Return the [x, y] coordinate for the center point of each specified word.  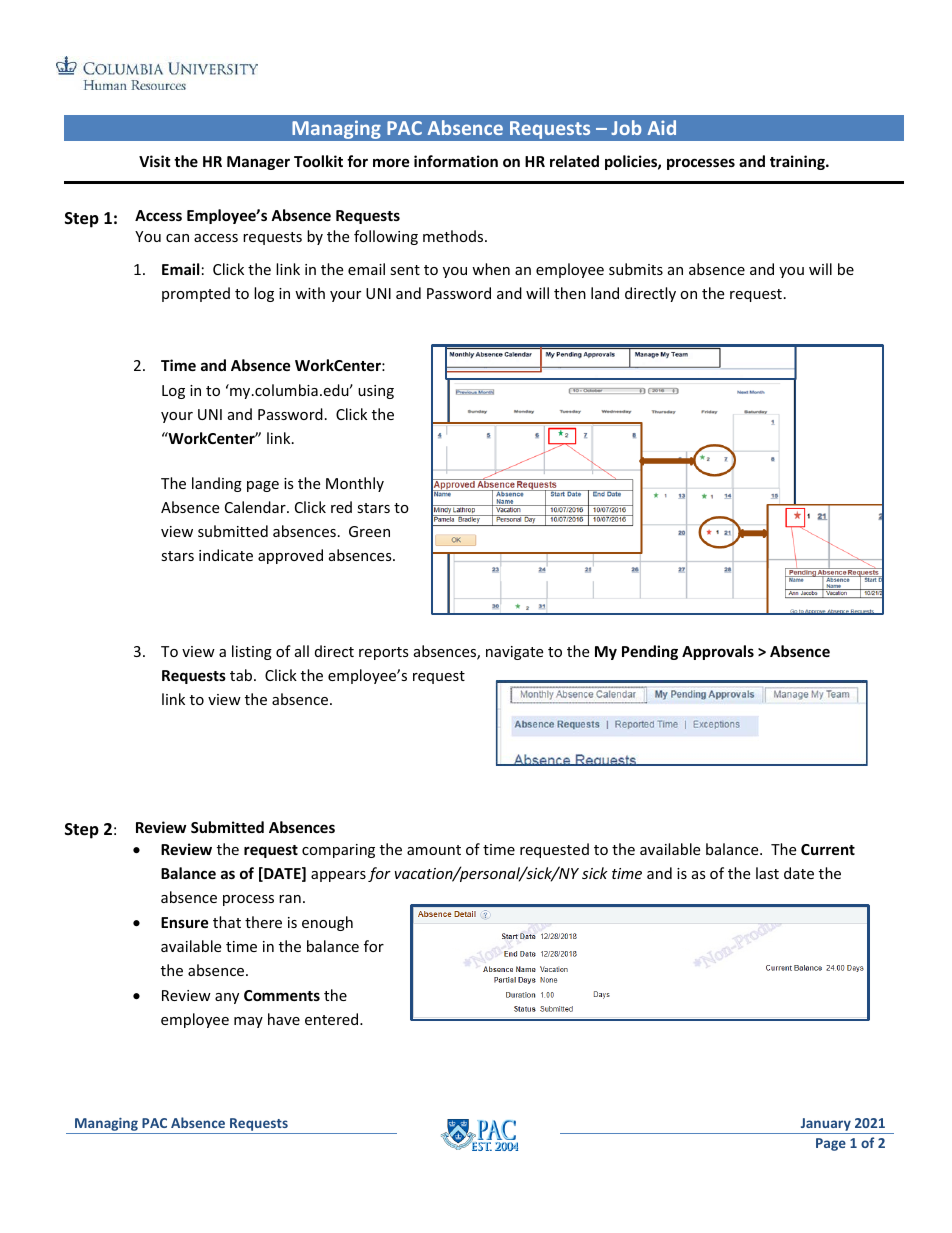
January [825, 1126]
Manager [258, 163]
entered [333, 1019]
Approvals [718, 652]
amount [434, 850]
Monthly [355, 484]
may [248, 1022]
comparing [338, 851]
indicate [226, 555]
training [798, 162]
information [456, 161]
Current [828, 849]
